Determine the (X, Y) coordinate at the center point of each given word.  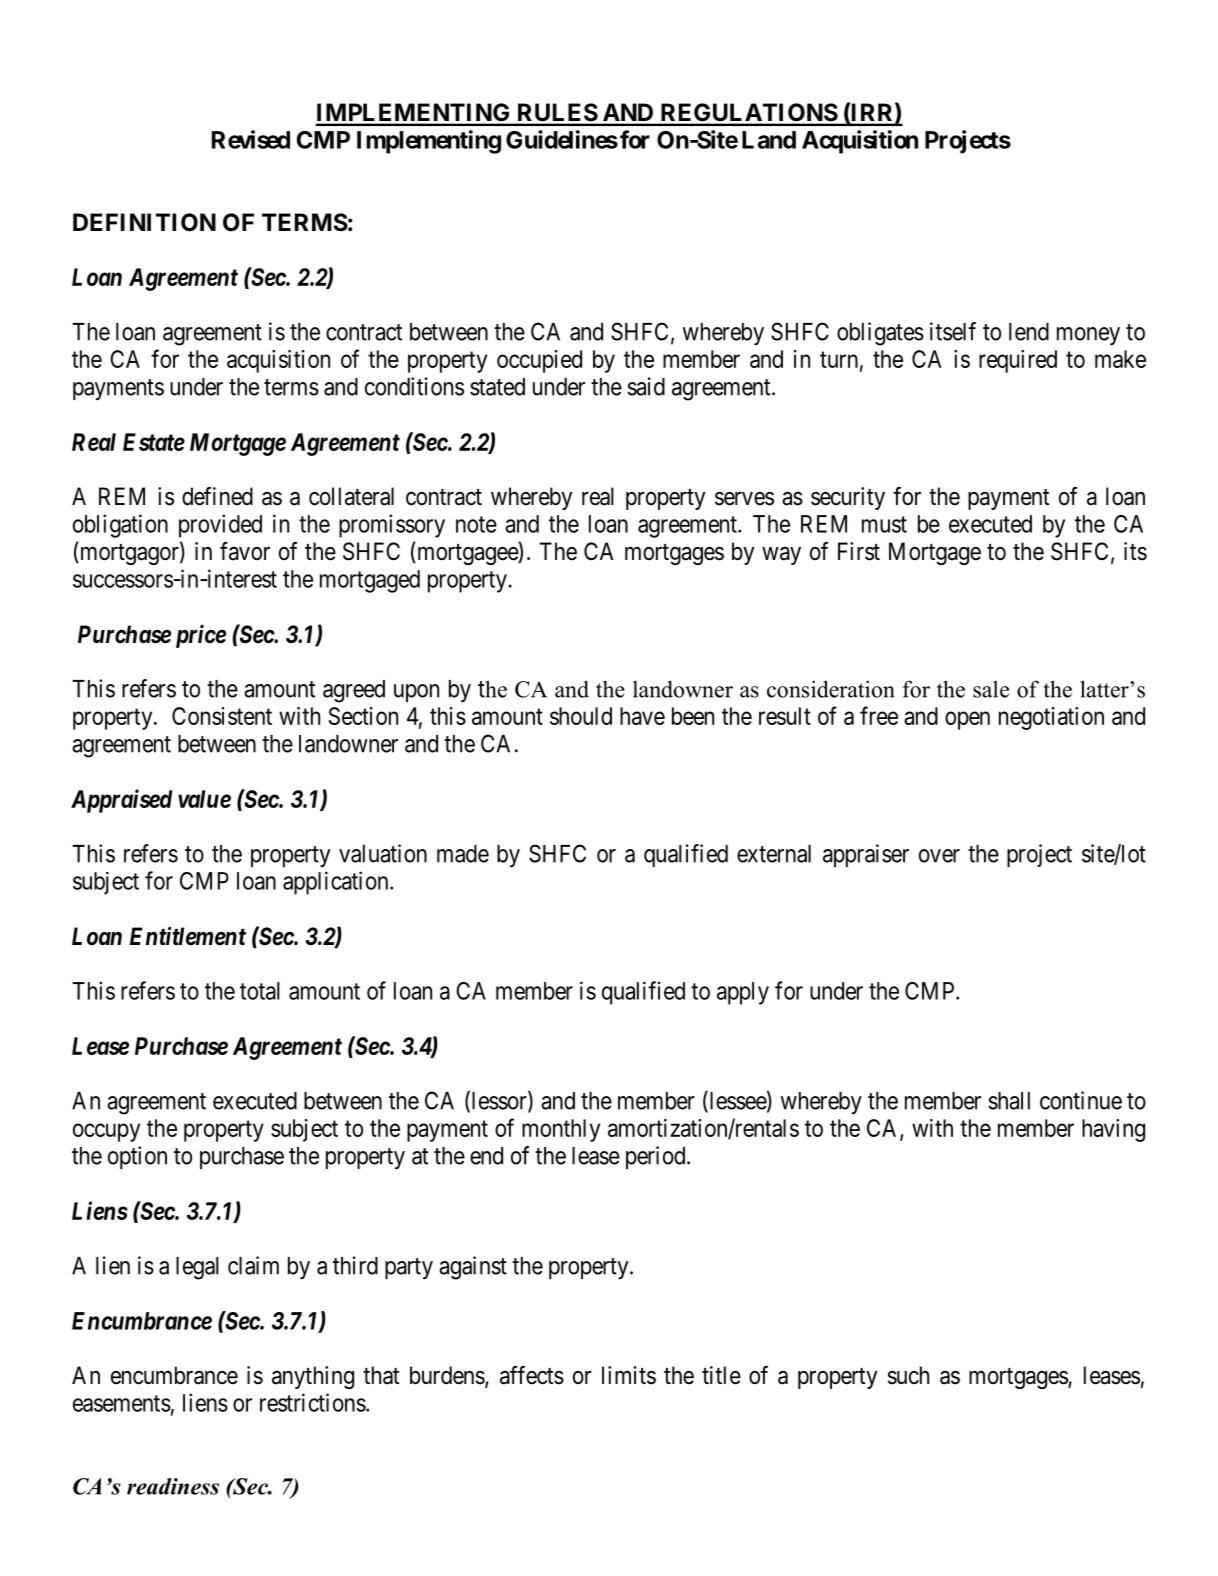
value (204, 799)
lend (1029, 332)
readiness (173, 1486)
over (939, 856)
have (642, 716)
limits (629, 1375)
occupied (539, 361)
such (908, 1375)
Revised (251, 139)
